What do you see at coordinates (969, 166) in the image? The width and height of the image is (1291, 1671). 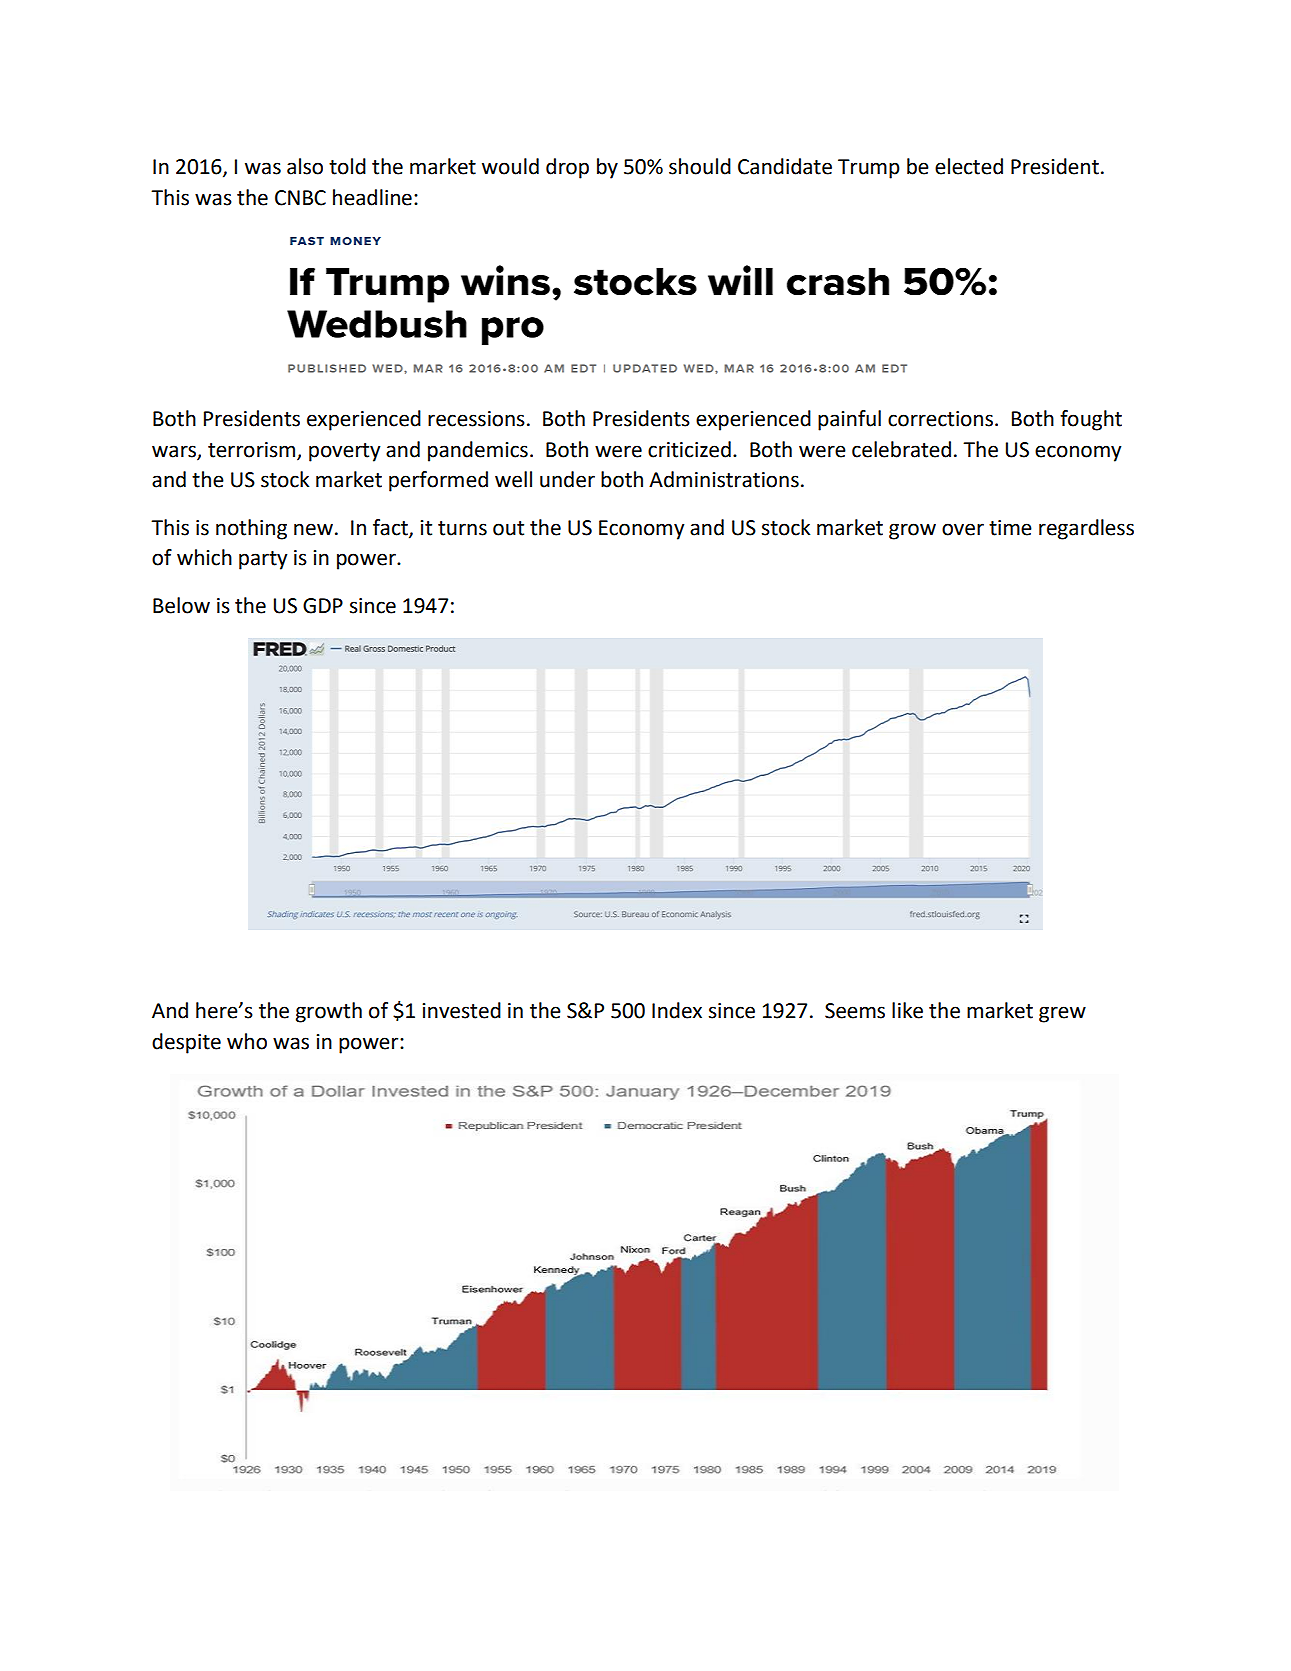 I see `elected` at bounding box center [969, 166].
